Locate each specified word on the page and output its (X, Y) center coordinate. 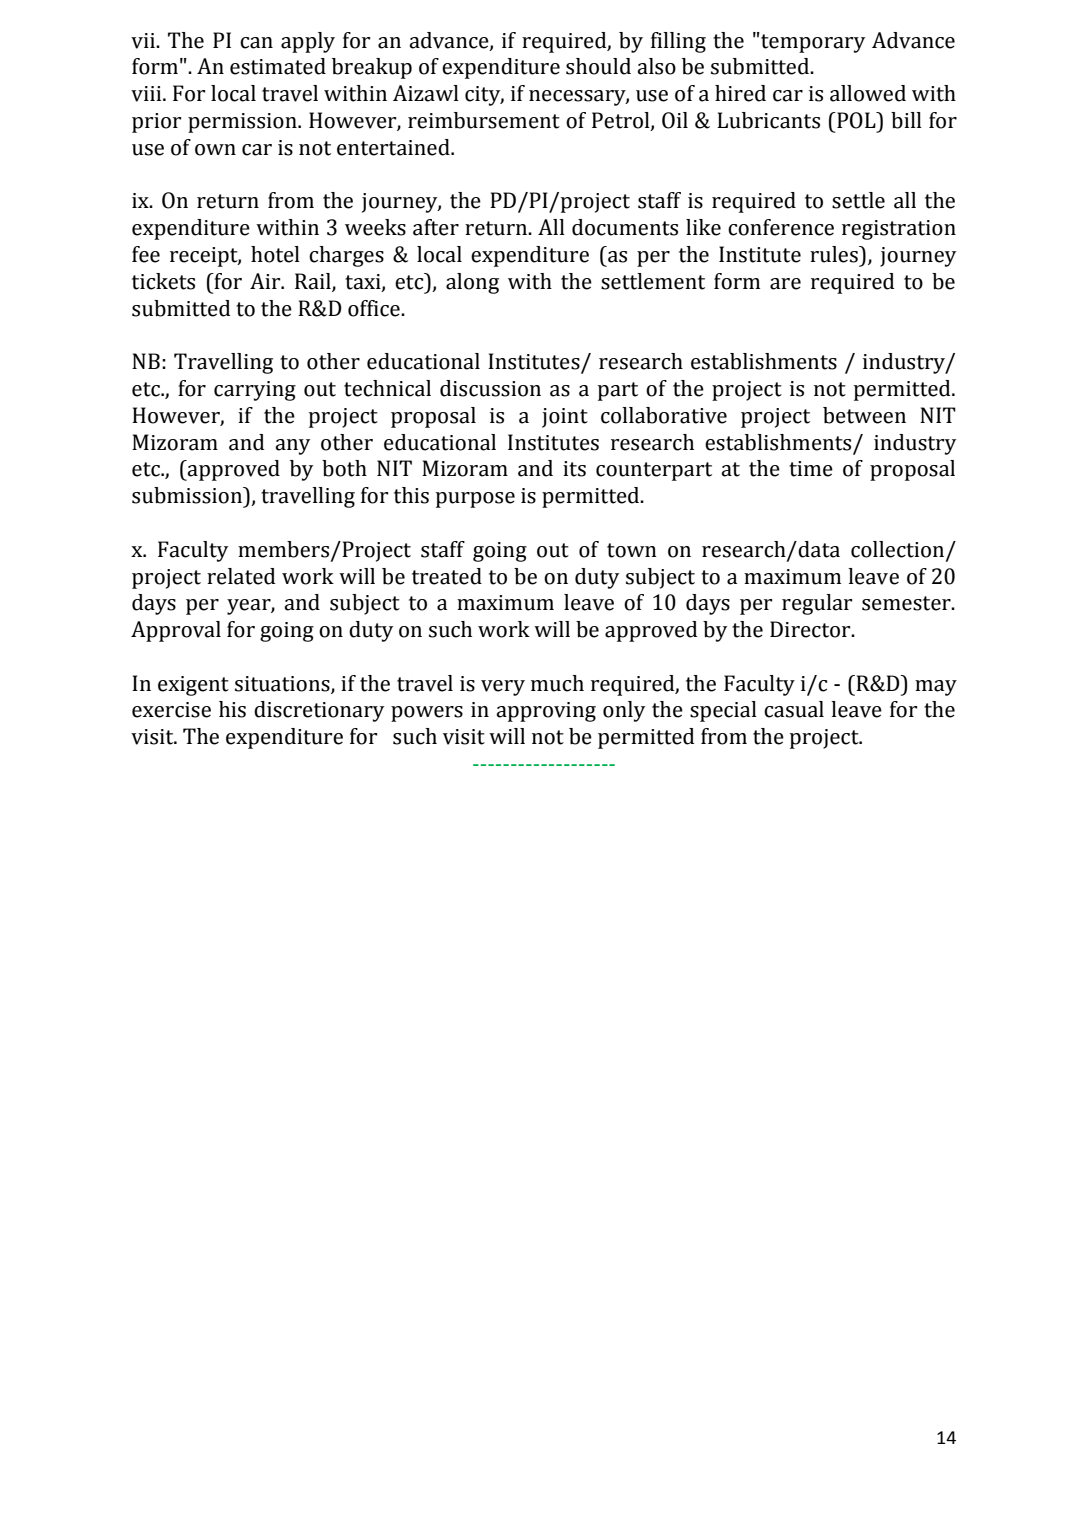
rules (835, 254)
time (811, 469)
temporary (812, 42)
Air (266, 281)
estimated (278, 66)
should (598, 66)
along (472, 283)
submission (188, 495)
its (574, 469)
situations (283, 684)
